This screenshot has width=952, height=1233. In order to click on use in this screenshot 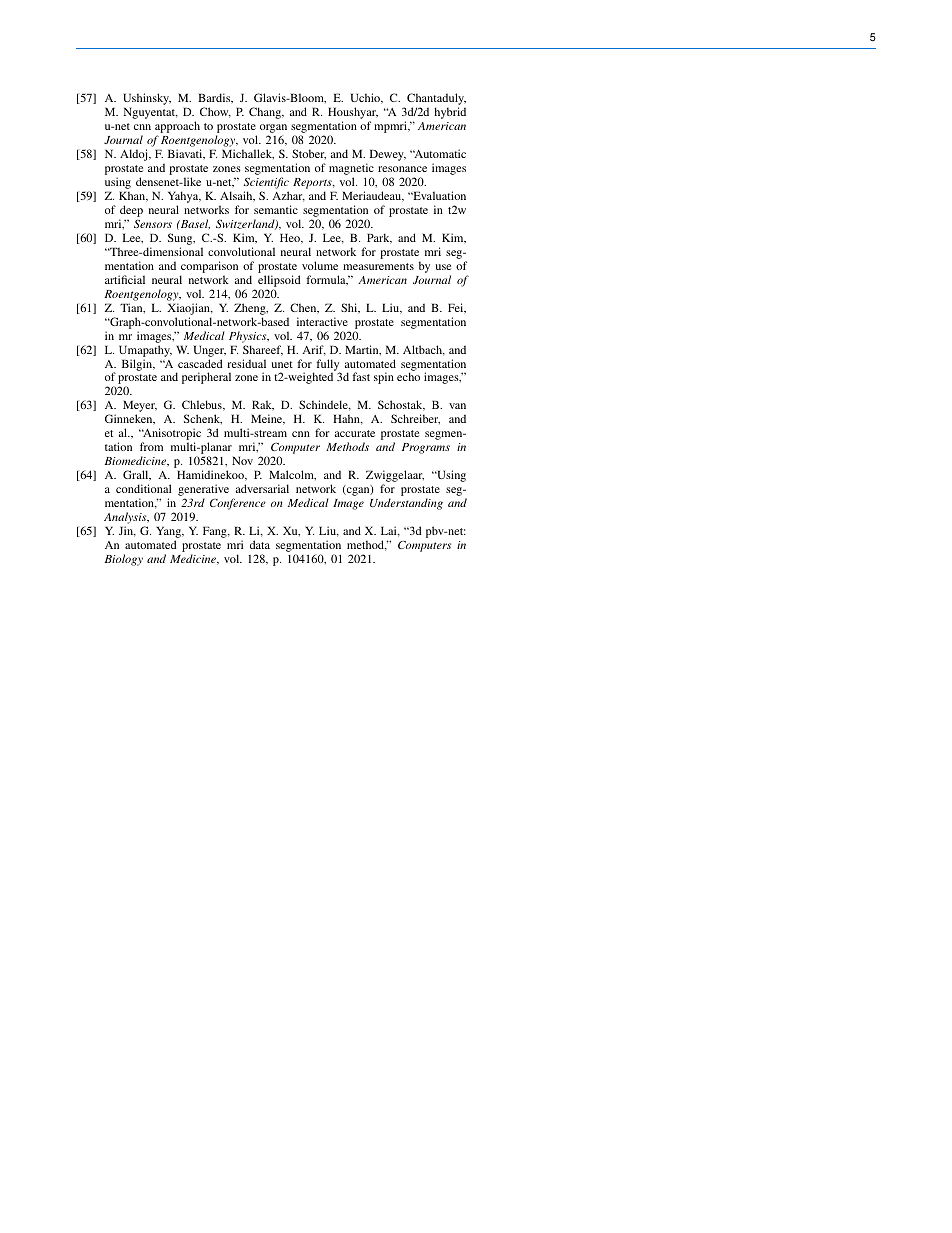, I will do `click(443, 267)`.
